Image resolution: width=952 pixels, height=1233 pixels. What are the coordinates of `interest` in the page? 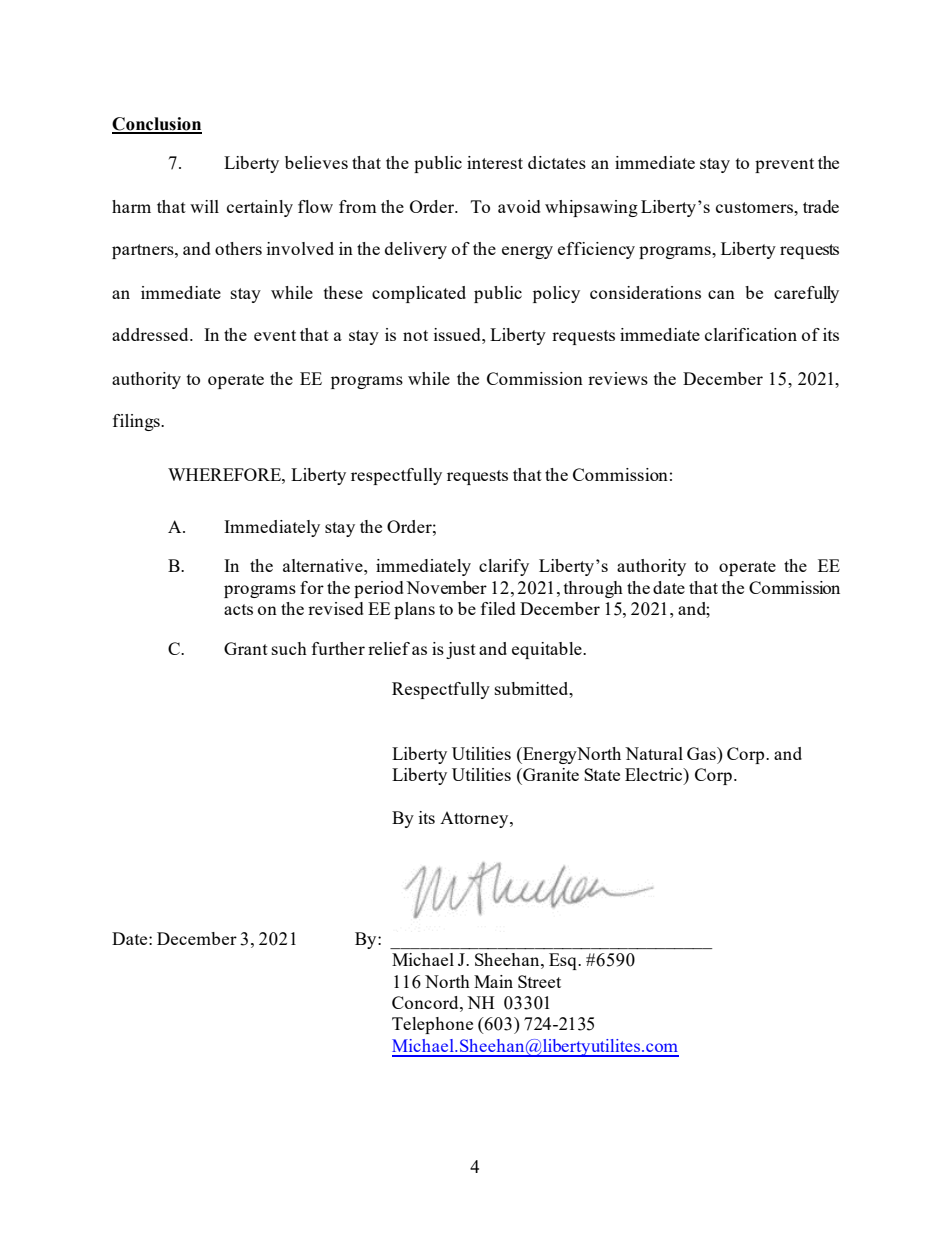 It's located at (495, 162).
